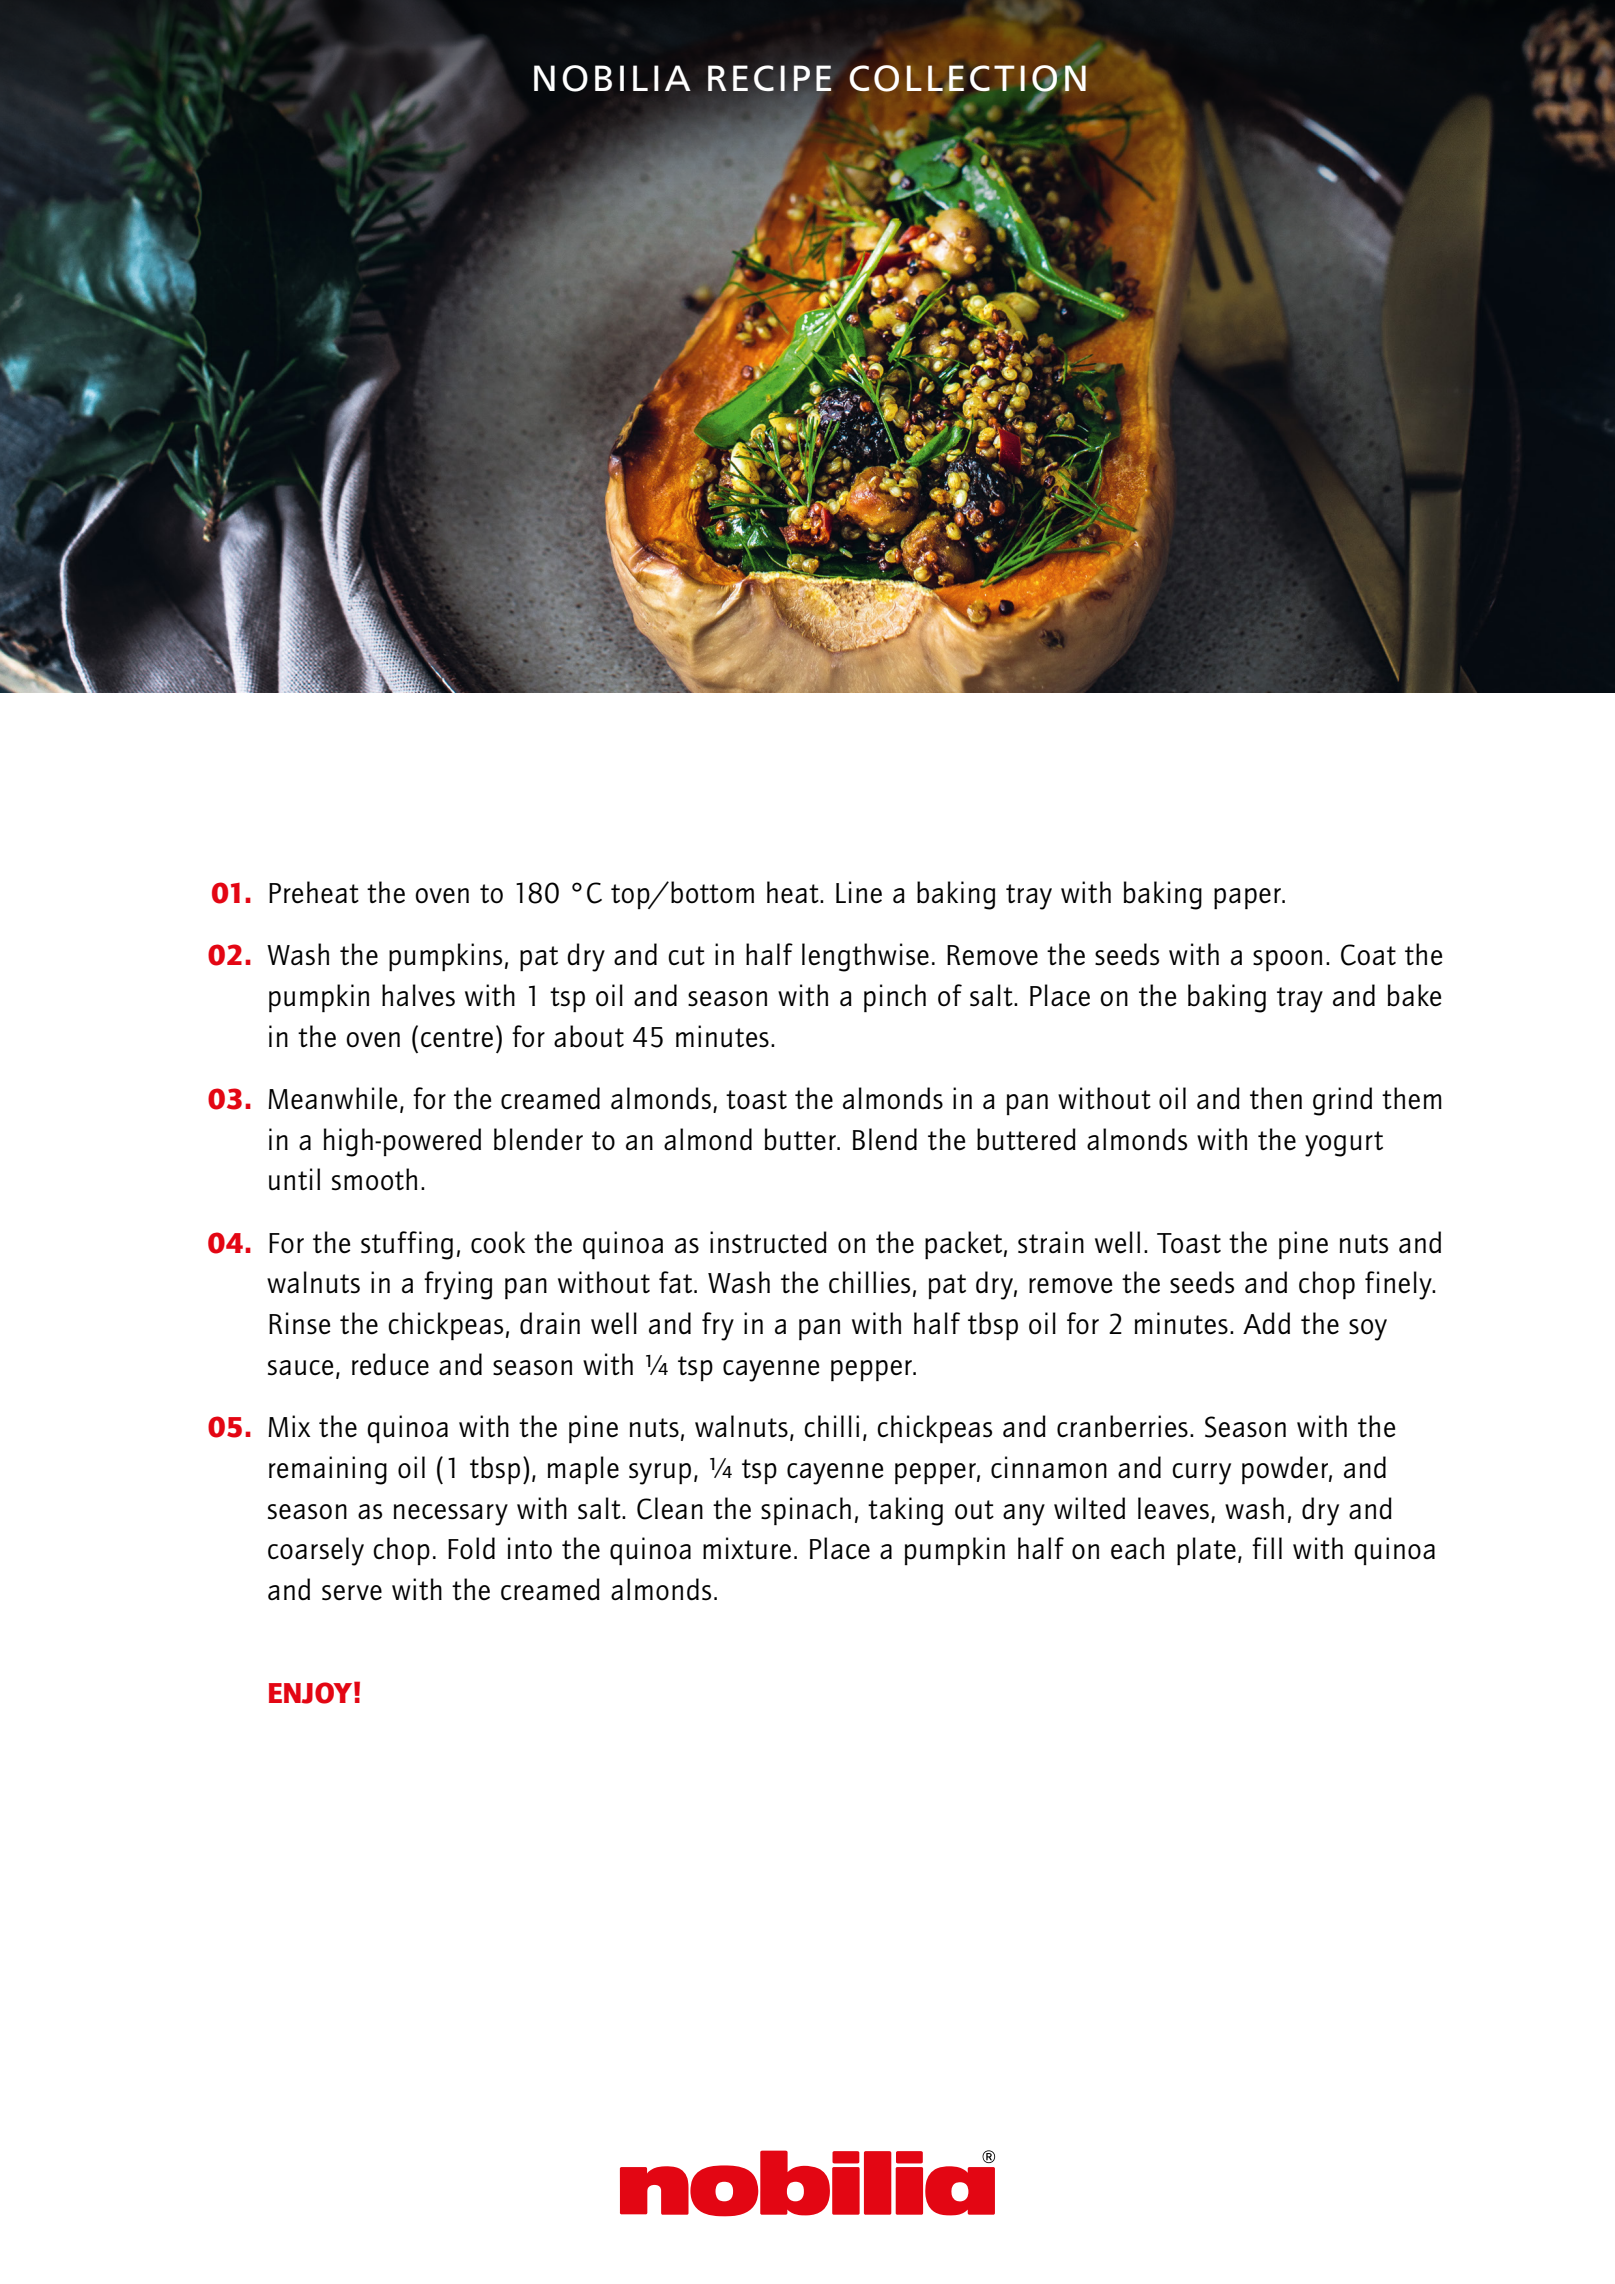 The image size is (1615, 2284). Describe the element at coordinates (1287, 960) in the page. I see `spoon` at that location.
